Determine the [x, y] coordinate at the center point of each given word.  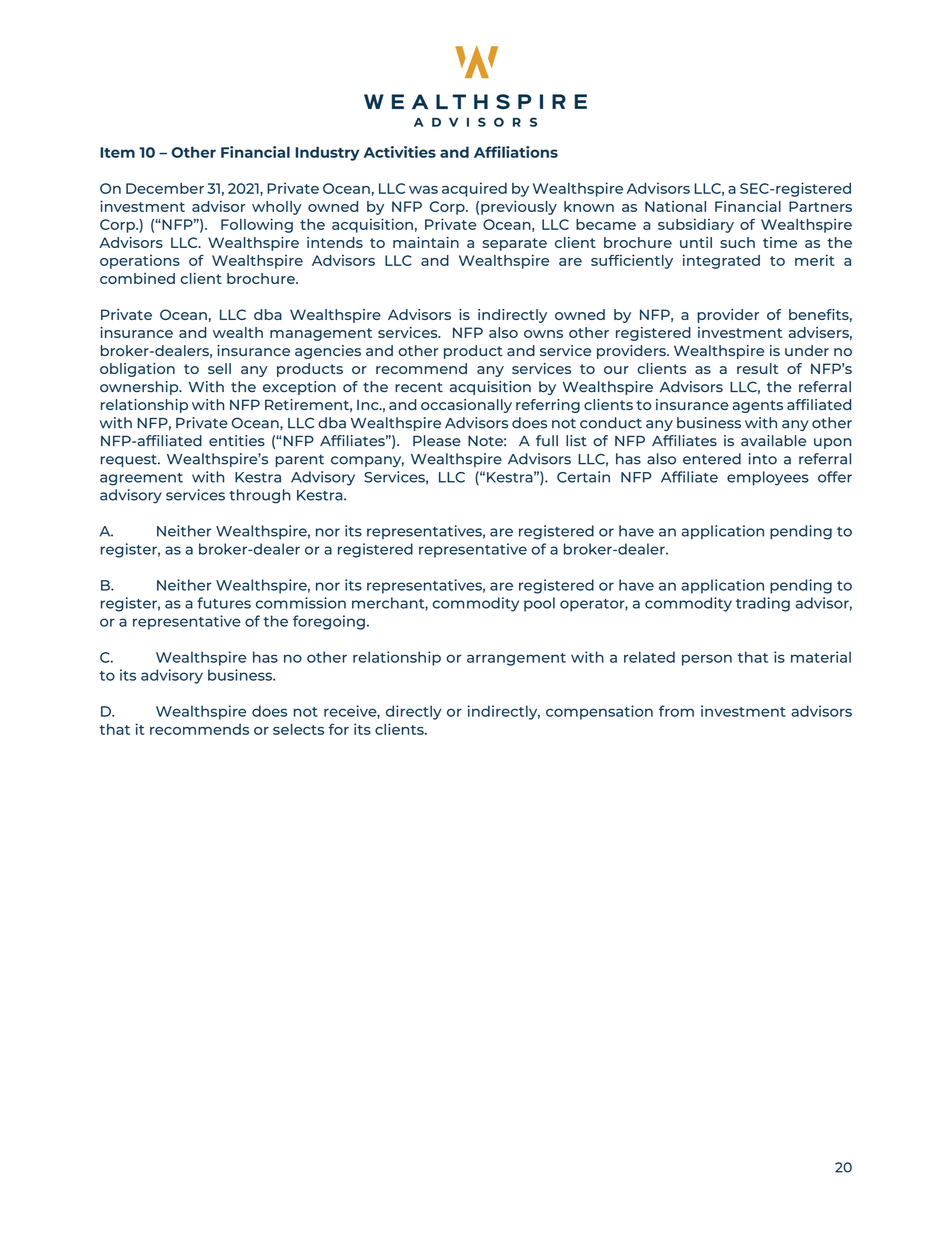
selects [298, 729]
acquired [474, 189]
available [773, 441]
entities [237, 440]
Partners [820, 206]
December [165, 188]
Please [437, 441]
